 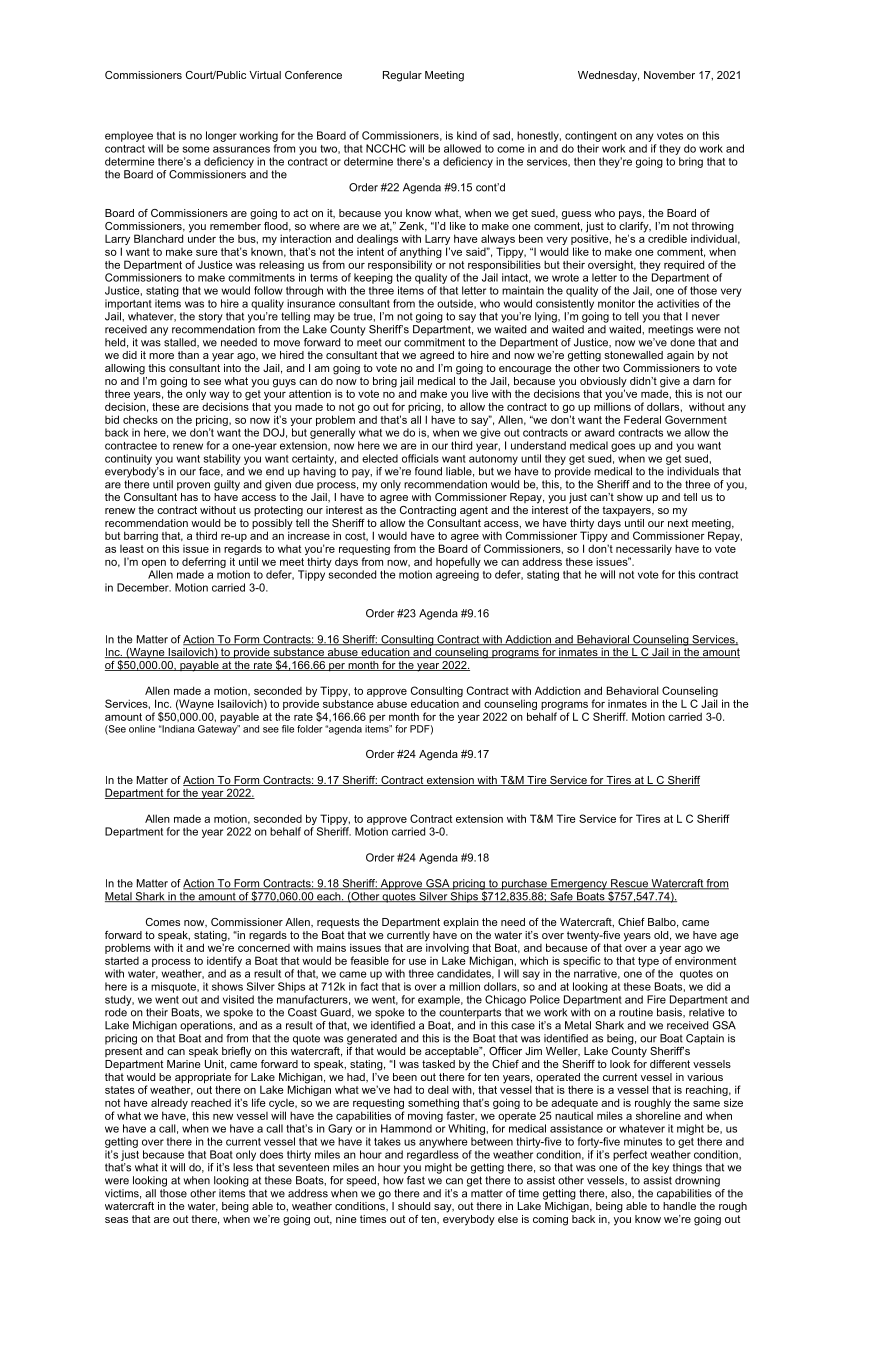 What do you see at coordinates (669, 75) in the page?
I see `November` at bounding box center [669, 75].
